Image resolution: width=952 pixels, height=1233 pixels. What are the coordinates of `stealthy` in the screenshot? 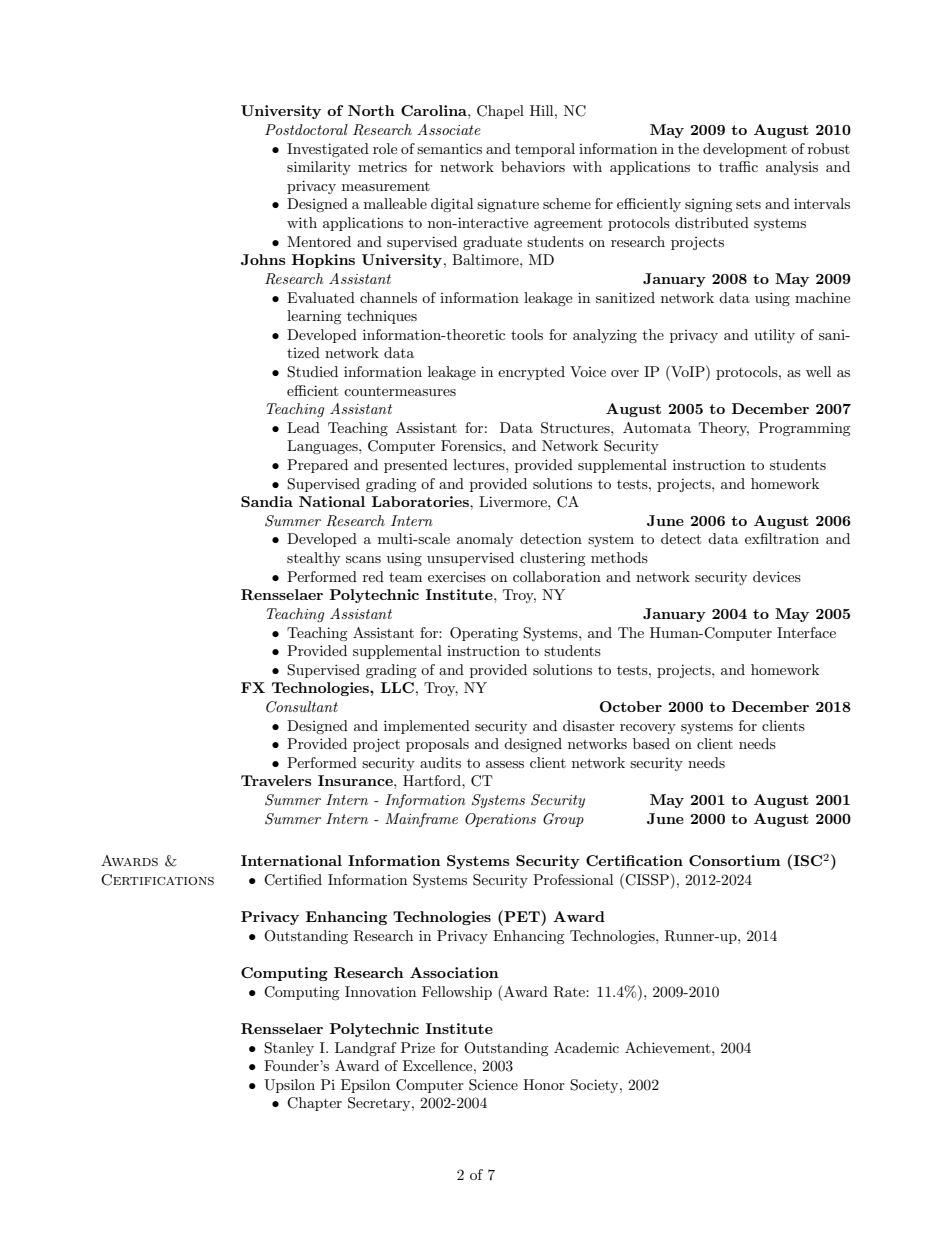 It's located at (313, 559).
